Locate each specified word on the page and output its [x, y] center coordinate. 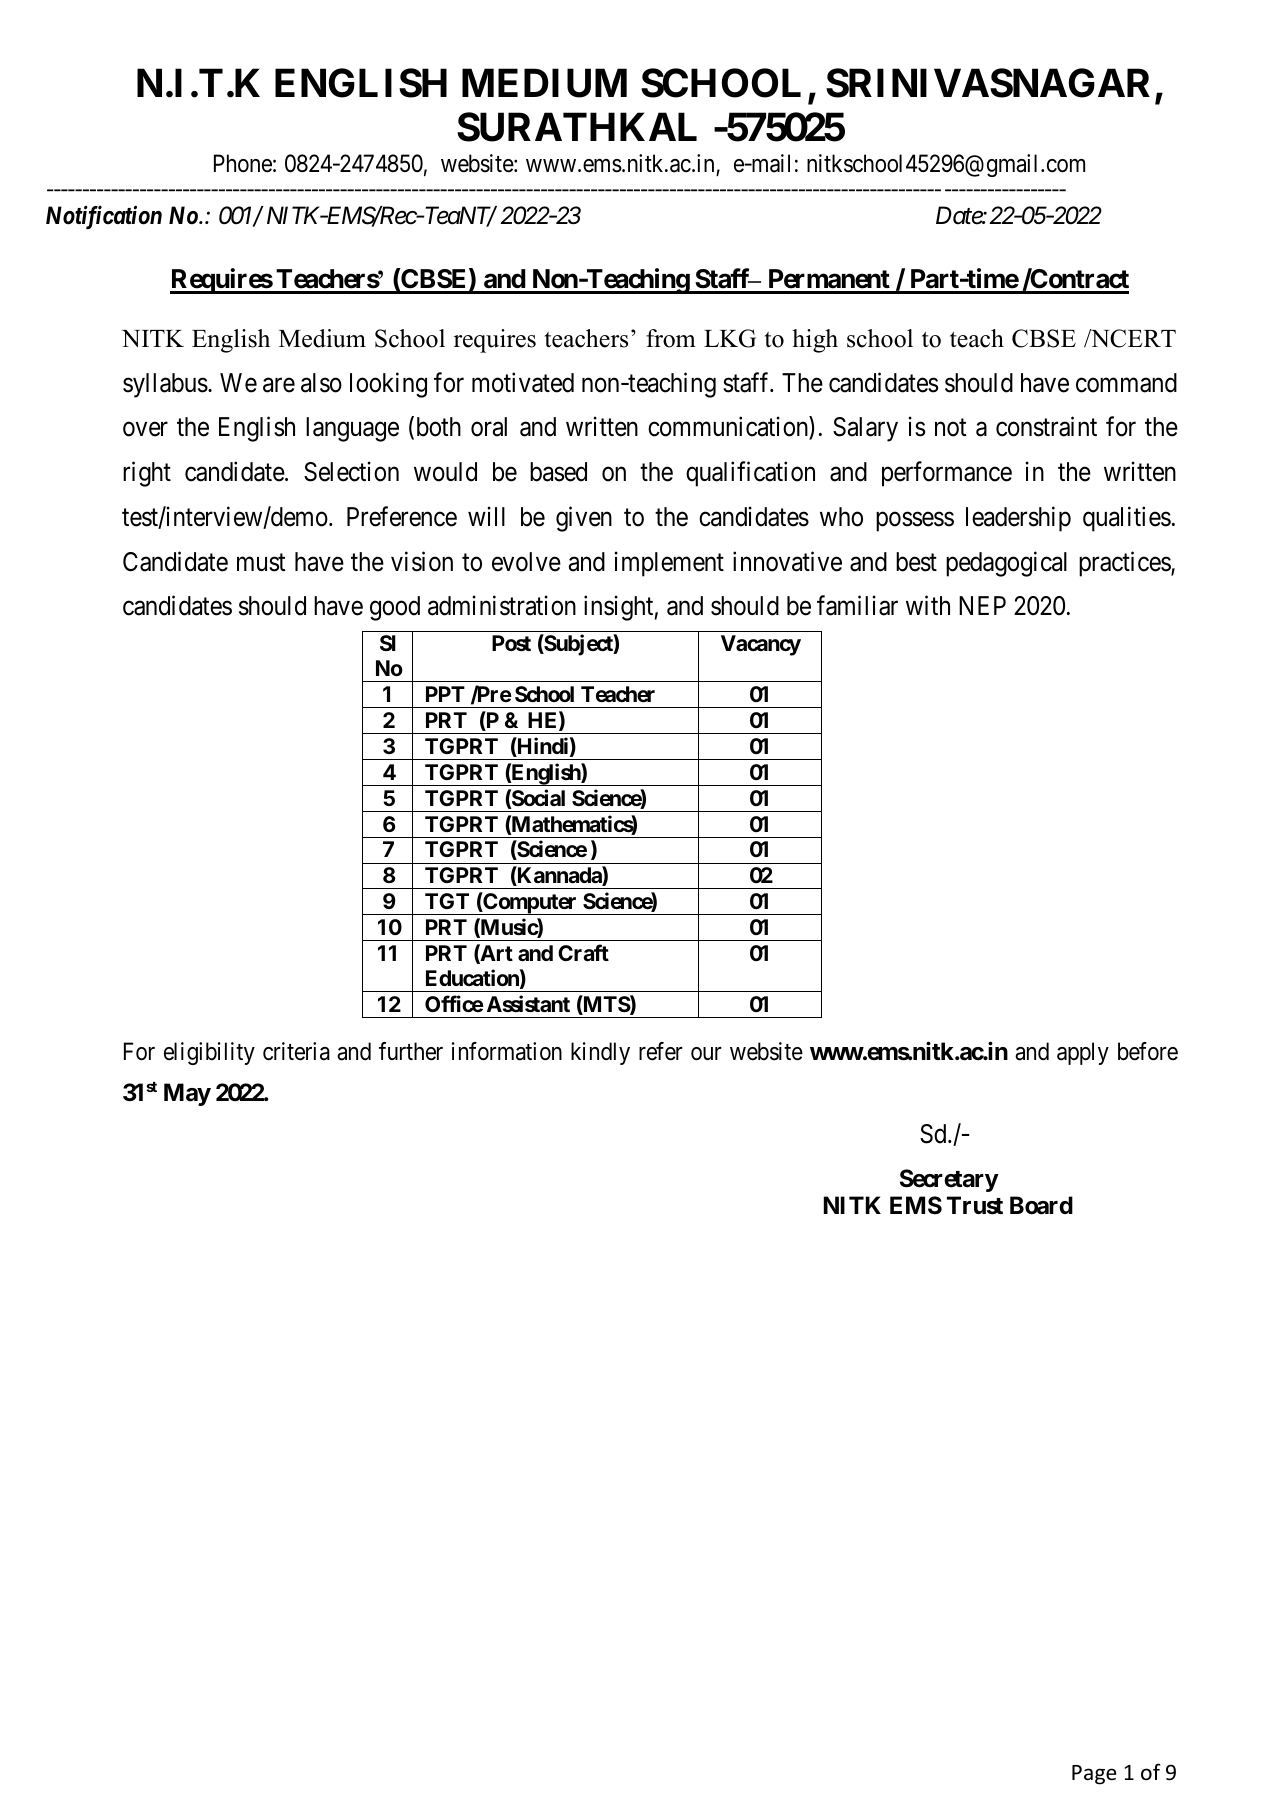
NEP [982, 605]
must [261, 563]
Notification [104, 217]
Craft [583, 952]
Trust [975, 1205]
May [187, 1094]
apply [1083, 1053]
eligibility [209, 1053]
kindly [600, 1053]
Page [1094, 1775]
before [1148, 1051]
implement [669, 564]
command [1126, 383]
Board [1041, 1205]
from [671, 338]
